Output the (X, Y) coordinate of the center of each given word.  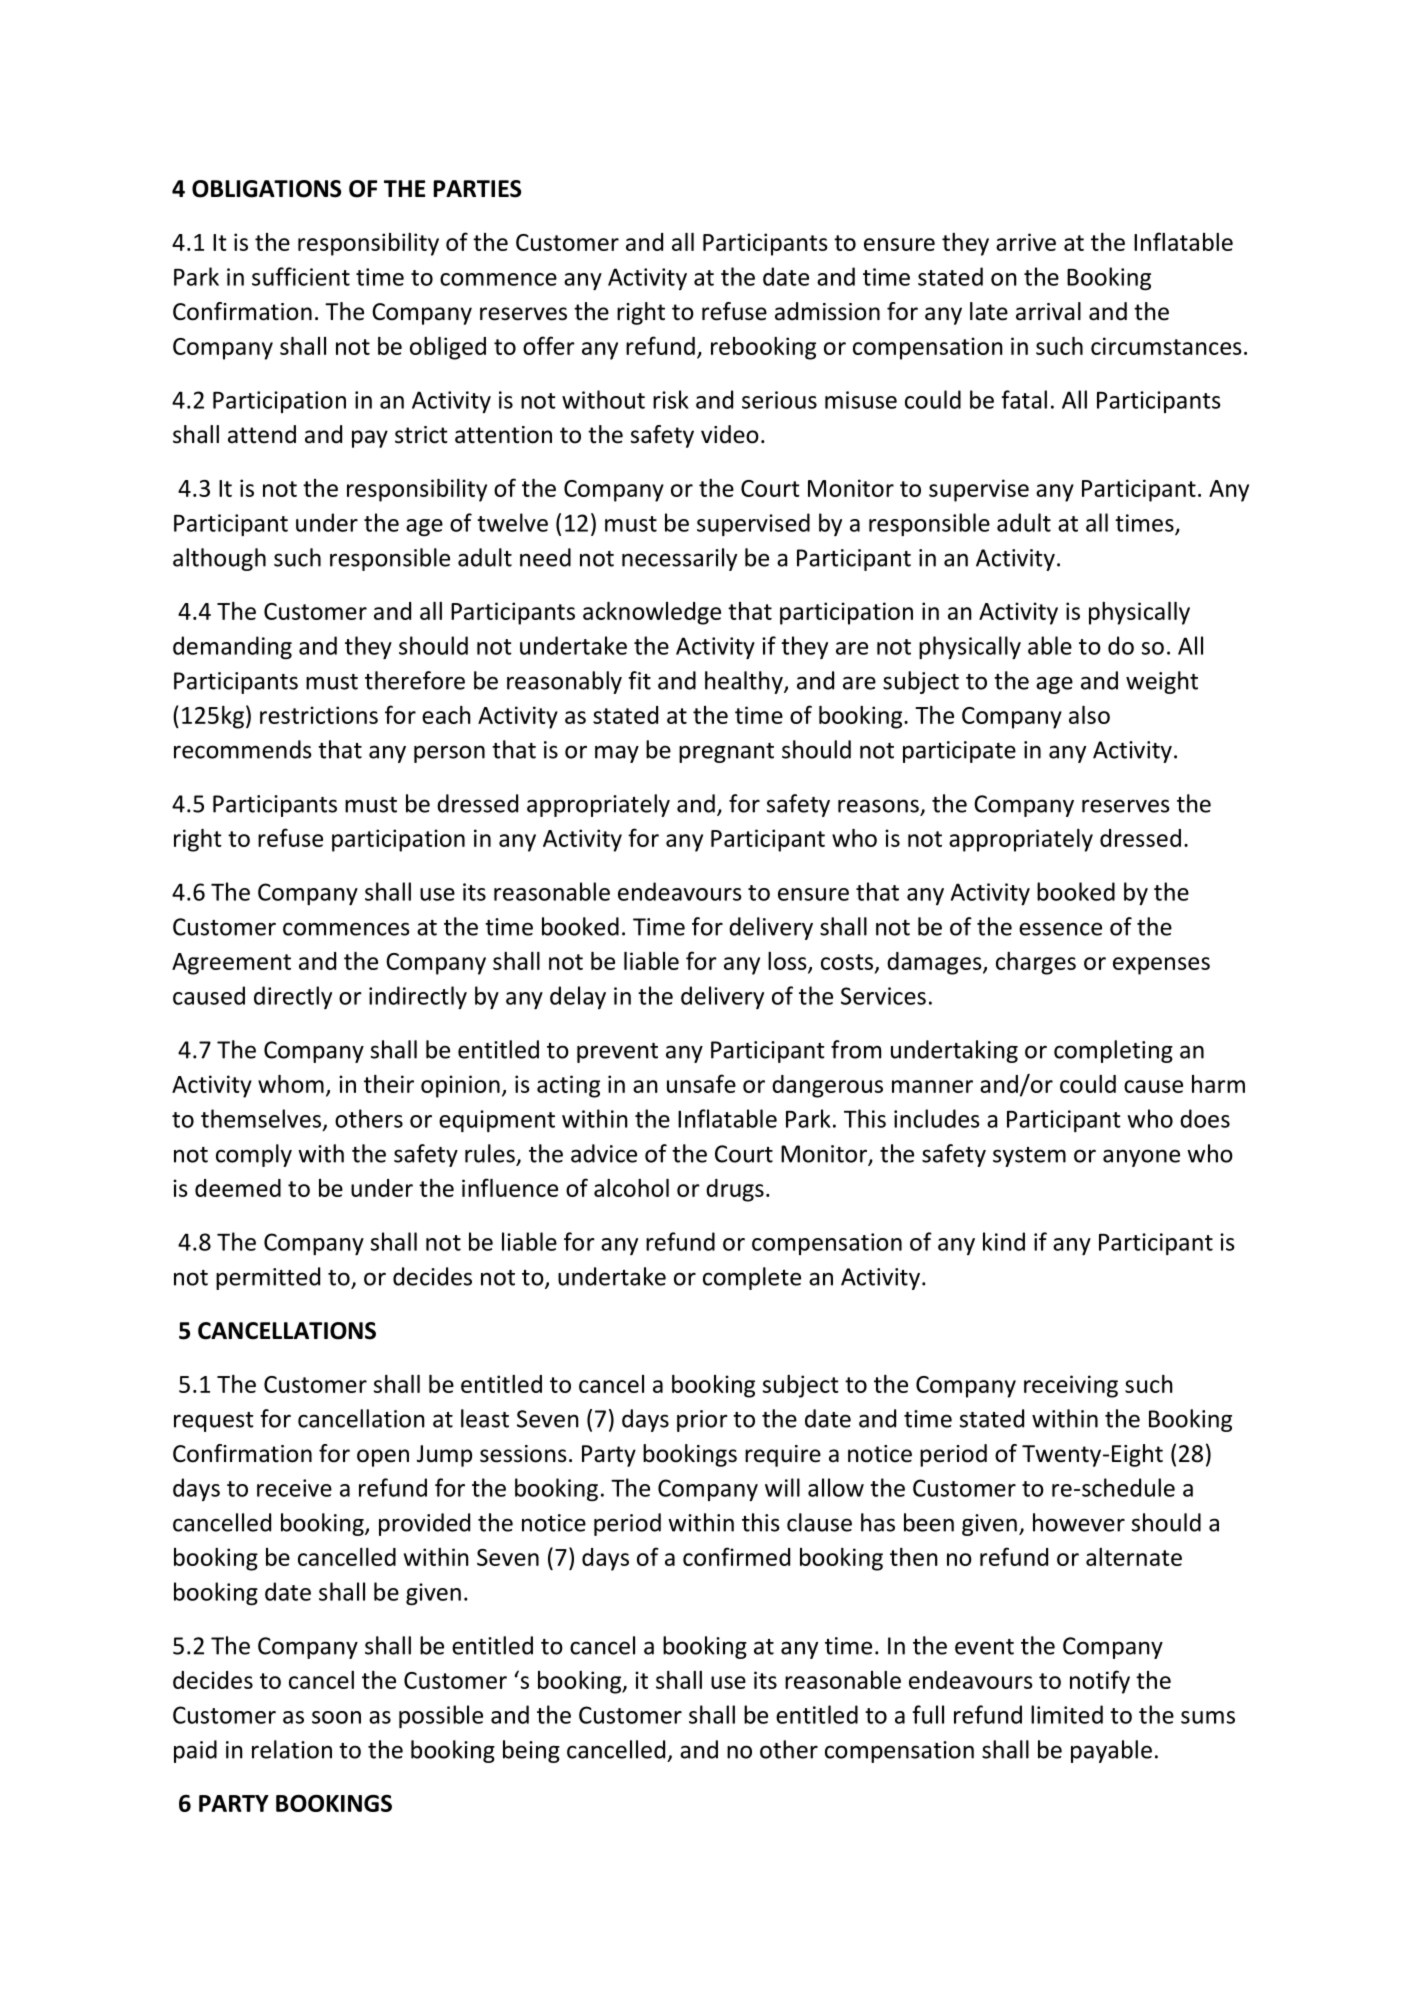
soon (336, 1717)
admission (827, 311)
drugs (735, 1190)
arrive (1026, 242)
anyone (1141, 1158)
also (1089, 715)
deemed (238, 1188)
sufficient (301, 276)
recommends (242, 749)
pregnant (726, 753)
